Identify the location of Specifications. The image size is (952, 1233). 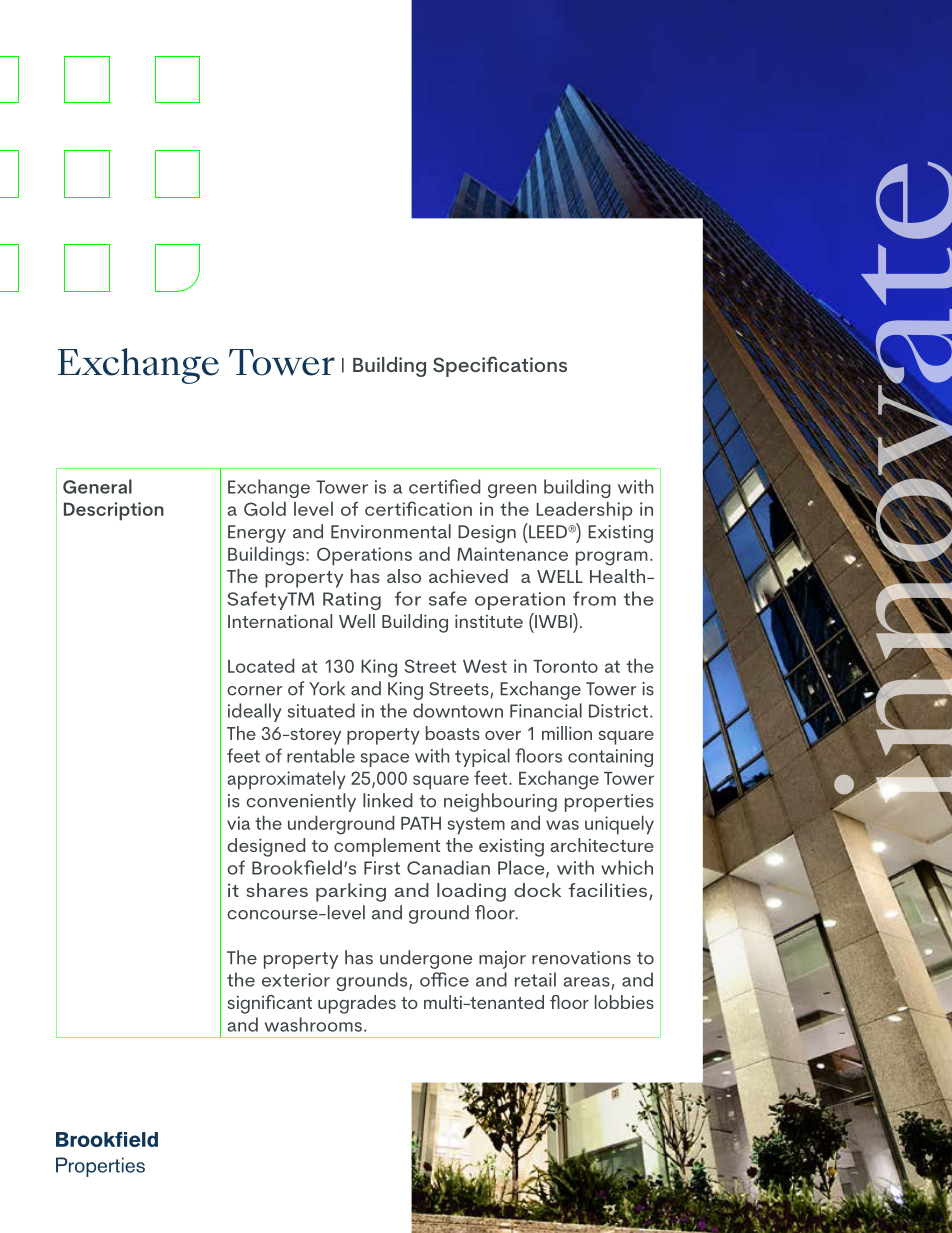
(500, 366).
